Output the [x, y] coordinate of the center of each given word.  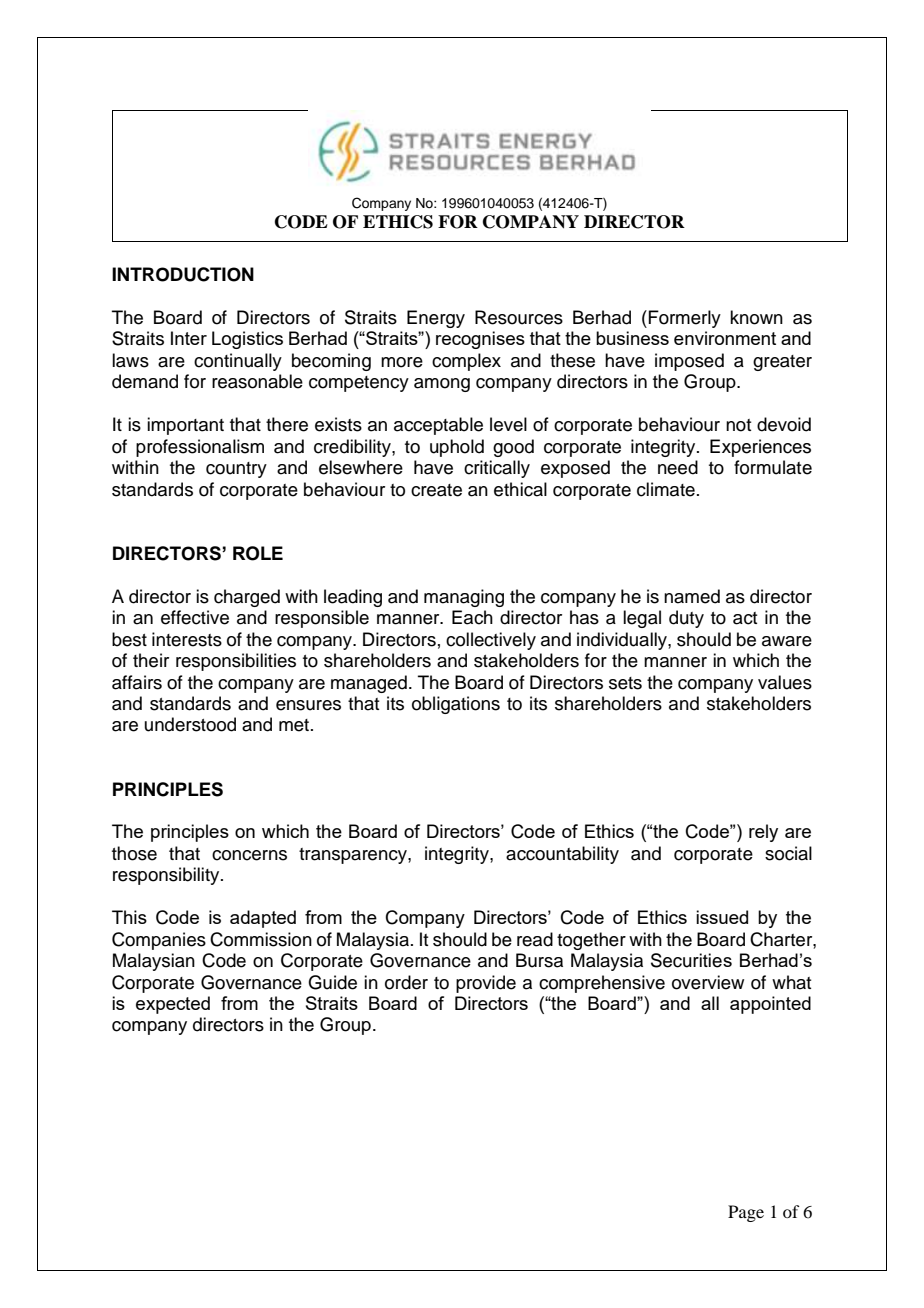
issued [722, 917]
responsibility [167, 876]
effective [195, 617]
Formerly [684, 319]
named [692, 596]
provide [486, 984]
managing [464, 598]
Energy [436, 319]
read [535, 939]
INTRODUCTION [183, 274]
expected [173, 1005]
